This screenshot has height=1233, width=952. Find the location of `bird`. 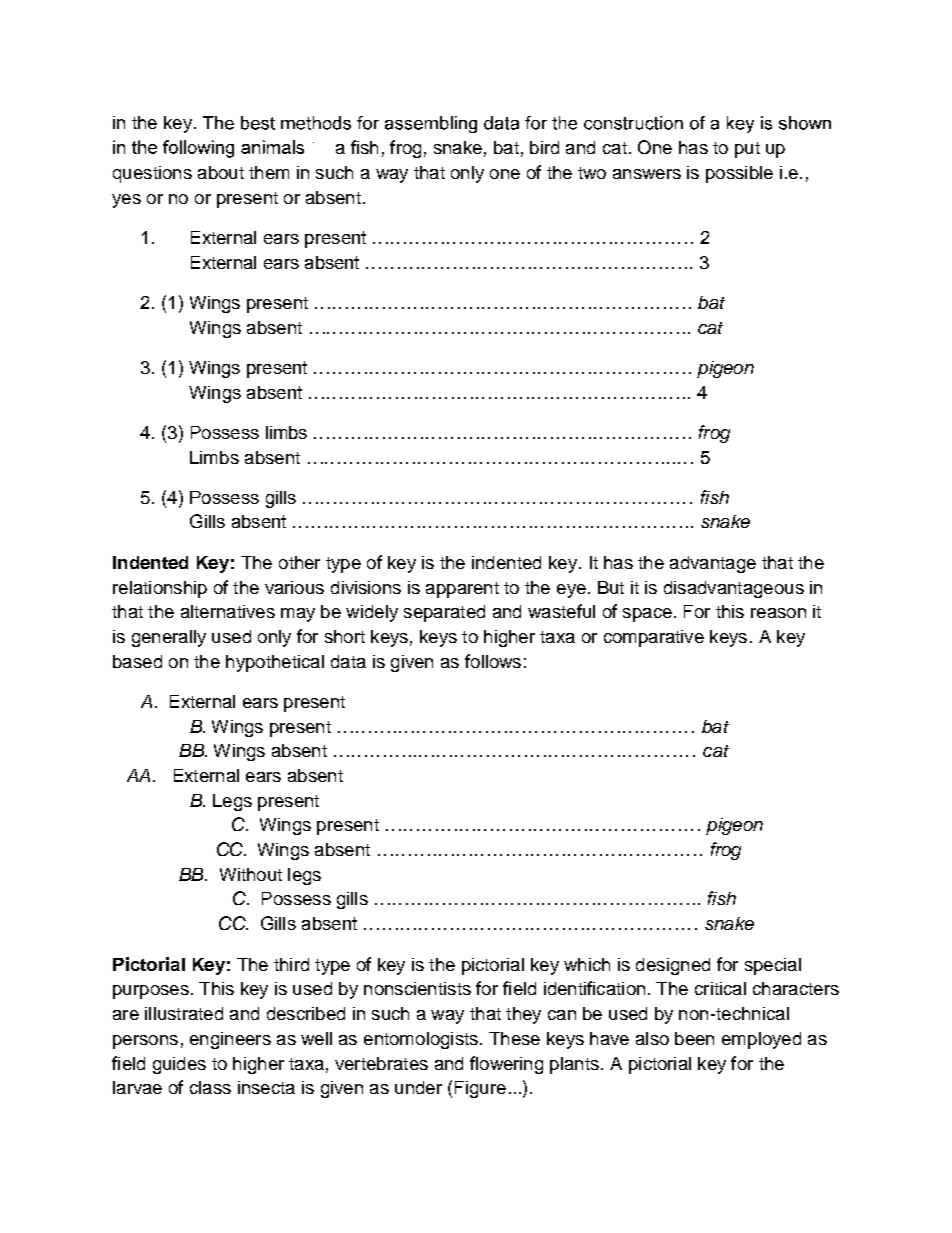

bird is located at coordinates (544, 147).
